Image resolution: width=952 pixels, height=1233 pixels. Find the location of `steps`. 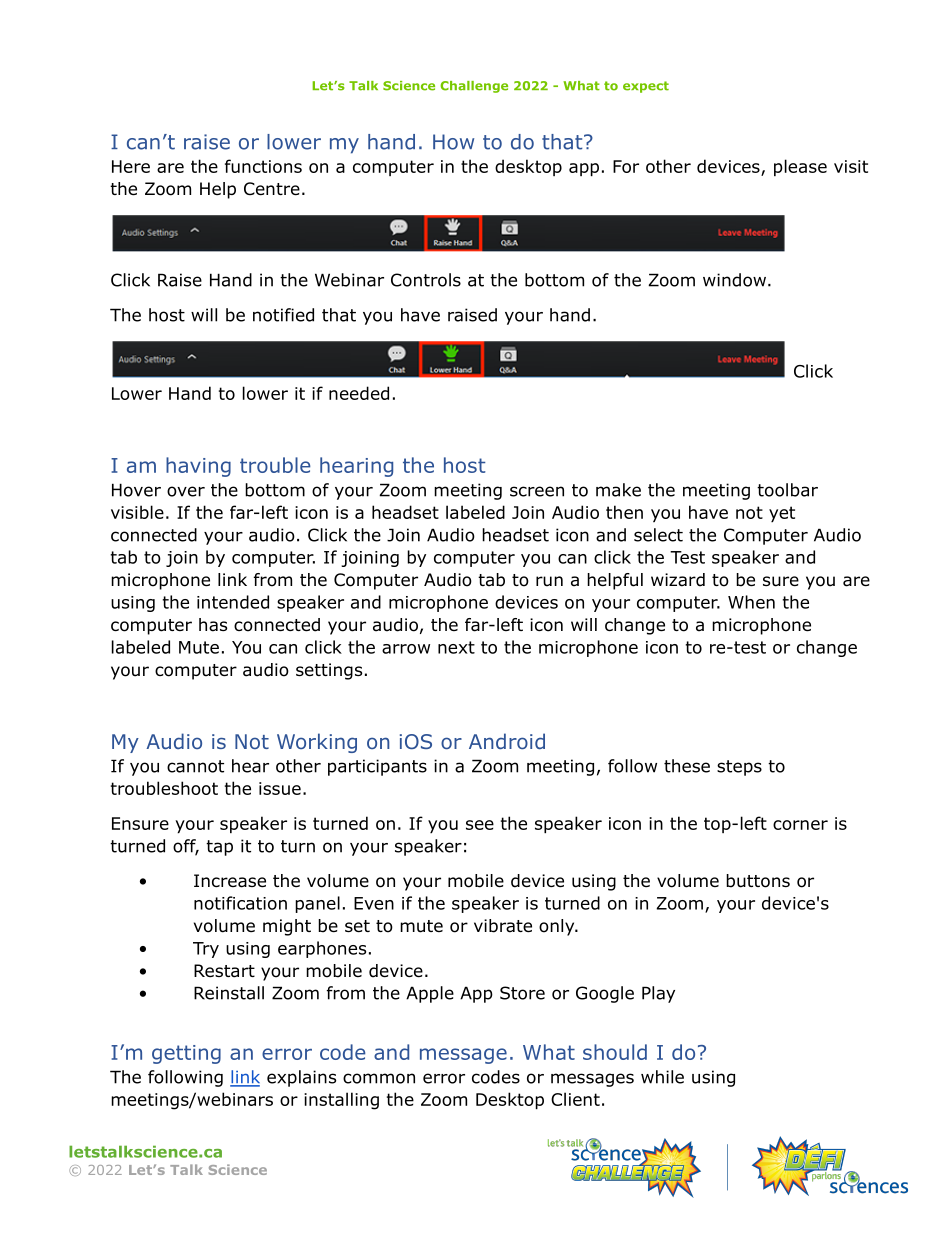

steps is located at coordinates (739, 768).
